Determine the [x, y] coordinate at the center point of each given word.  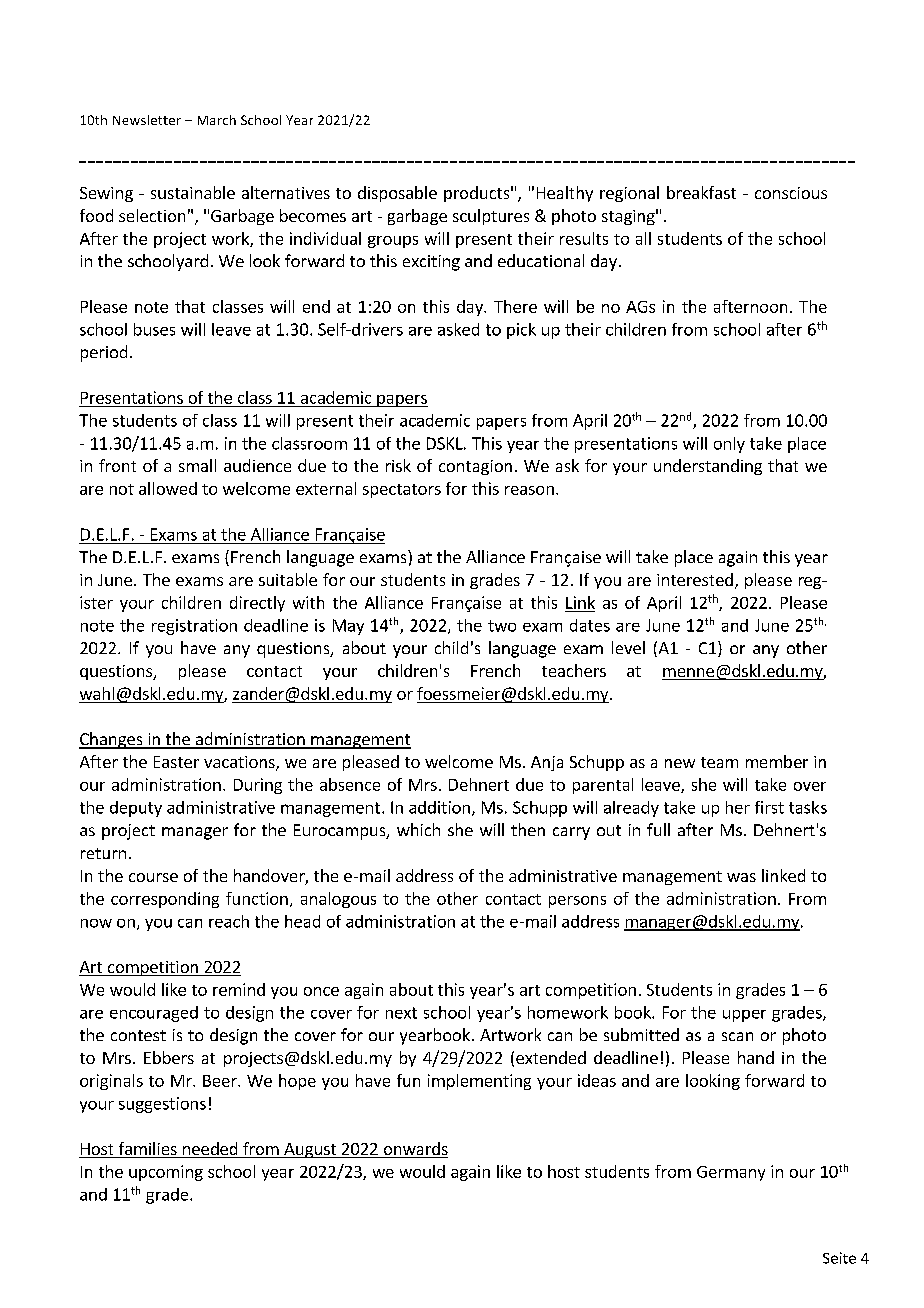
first [769, 807]
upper [744, 1016]
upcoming [166, 1173]
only [729, 445]
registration [194, 627]
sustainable [193, 192]
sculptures [491, 217]
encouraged [154, 1014]
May [348, 627]
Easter [176, 762]
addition [439, 807]
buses [154, 329]
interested [695, 579]
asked [458, 329]
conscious [791, 193]
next [401, 1013]
